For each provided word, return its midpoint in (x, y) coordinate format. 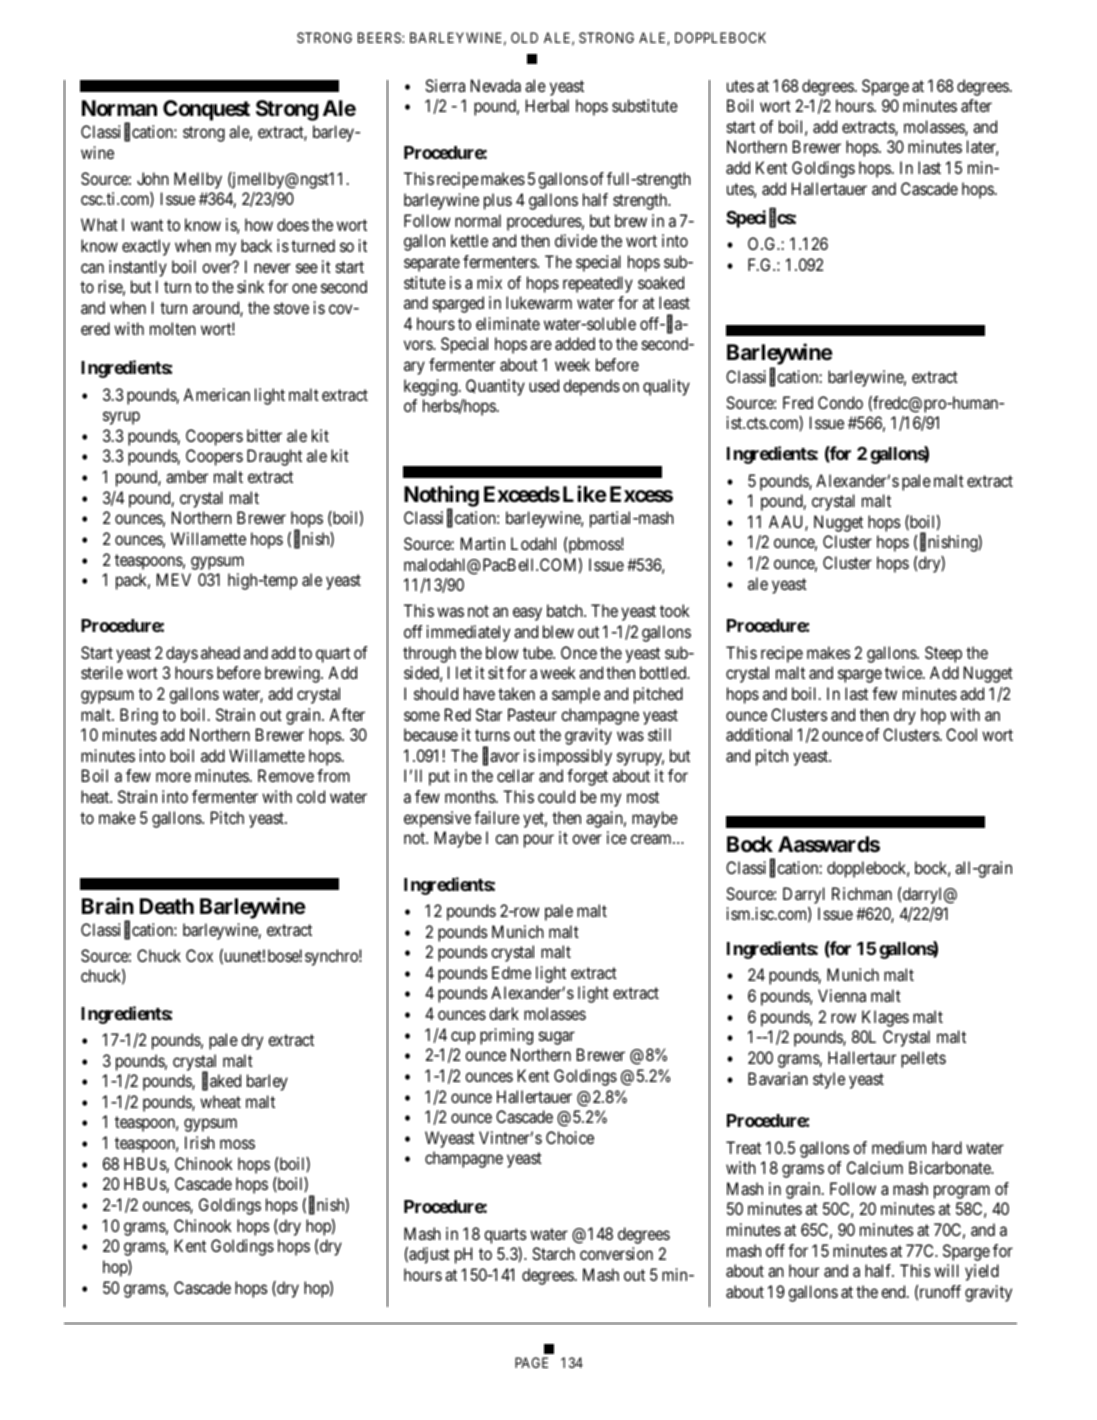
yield (982, 1272)
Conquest (206, 110)
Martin (483, 543)
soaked (661, 282)
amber (187, 476)
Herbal (547, 105)
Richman (862, 893)
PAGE (531, 1362)
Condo (840, 402)
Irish (200, 1142)
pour (539, 841)
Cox (199, 955)
